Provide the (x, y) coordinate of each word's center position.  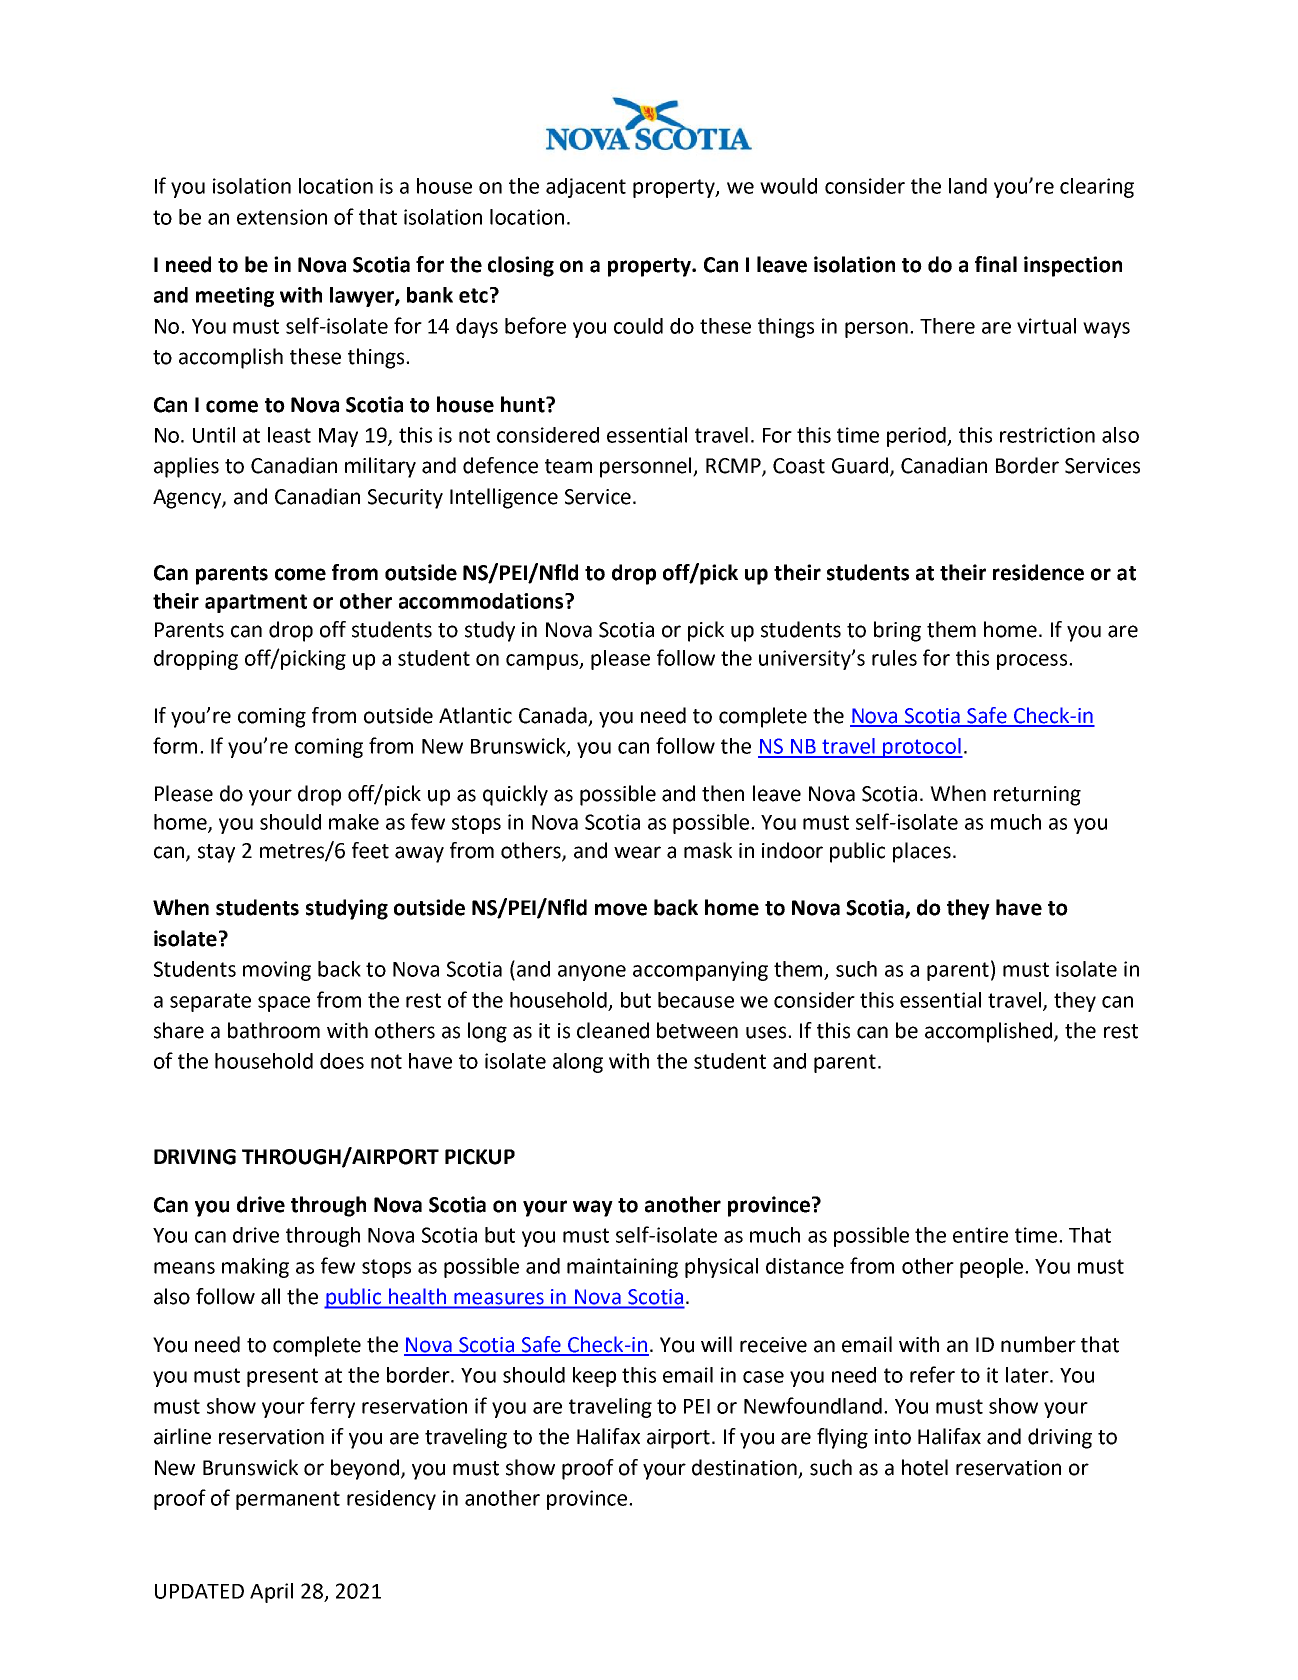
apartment (256, 603)
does (342, 1061)
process (1032, 662)
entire (980, 1235)
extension (282, 217)
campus (543, 662)
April (271, 1593)
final (996, 264)
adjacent (586, 188)
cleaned (613, 1030)
